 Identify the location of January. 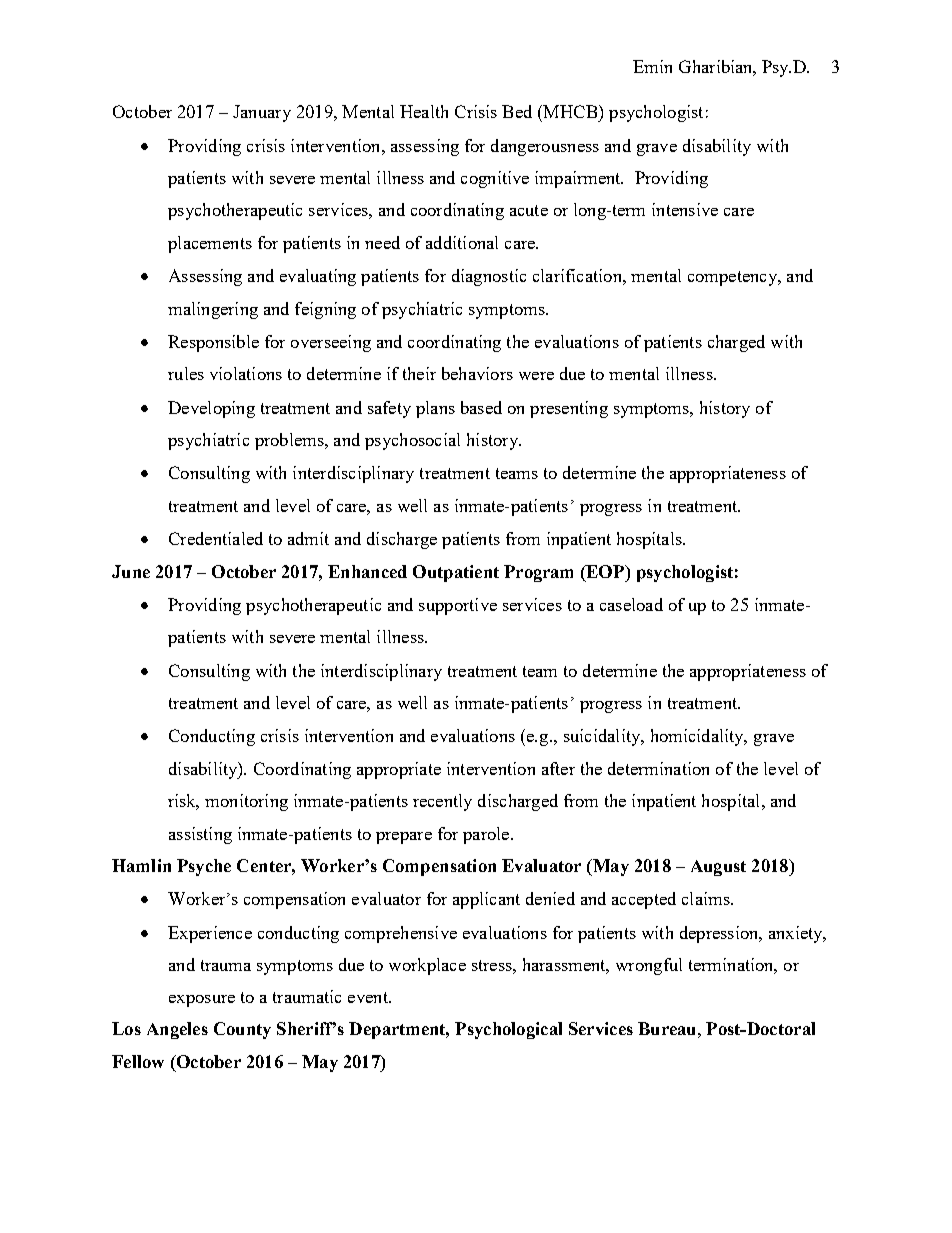
(262, 113).
